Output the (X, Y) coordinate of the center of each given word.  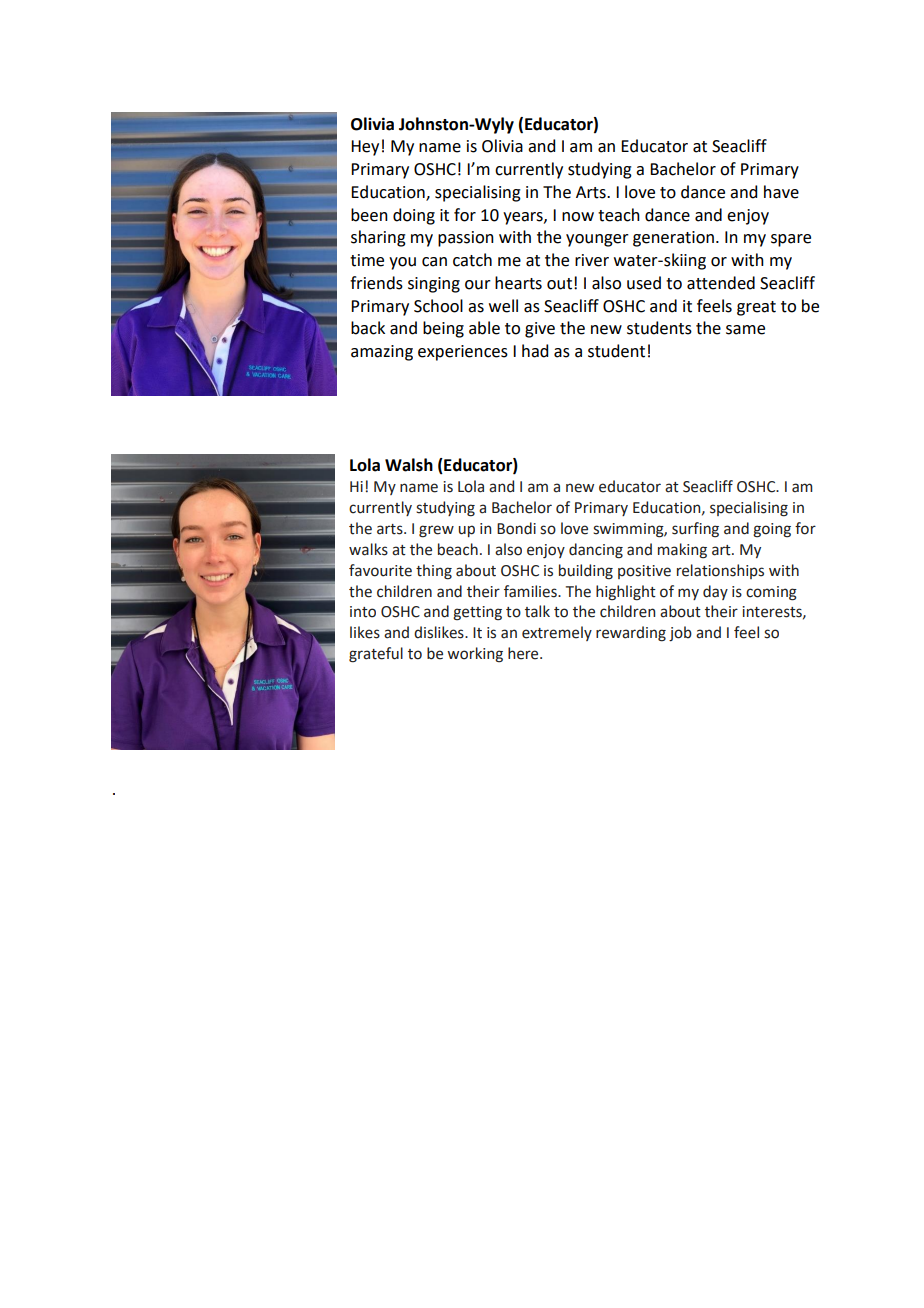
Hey (365, 148)
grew (436, 531)
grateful (376, 655)
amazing (382, 353)
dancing (596, 551)
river (592, 260)
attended (721, 283)
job (680, 633)
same (745, 330)
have (781, 192)
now (578, 217)
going (772, 530)
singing (434, 285)
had (535, 351)
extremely (557, 633)
